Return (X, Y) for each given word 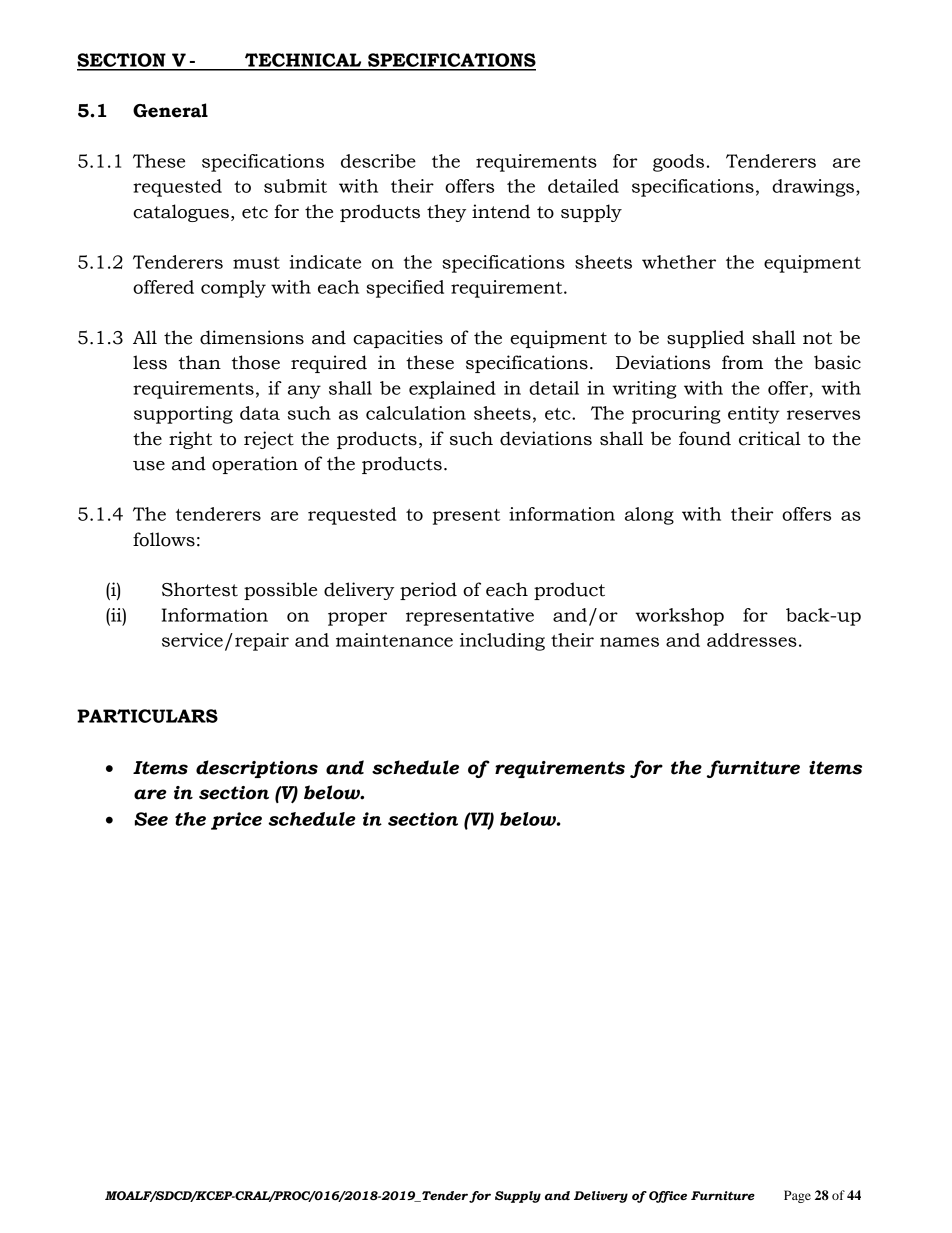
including (502, 642)
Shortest (200, 589)
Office (668, 1197)
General (170, 110)
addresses (752, 640)
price (236, 821)
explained (452, 390)
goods (678, 163)
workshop (679, 617)
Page (797, 1196)
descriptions (257, 769)
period (428, 591)
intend (501, 211)
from (742, 362)
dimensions (252, 337)
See (151, 819)
